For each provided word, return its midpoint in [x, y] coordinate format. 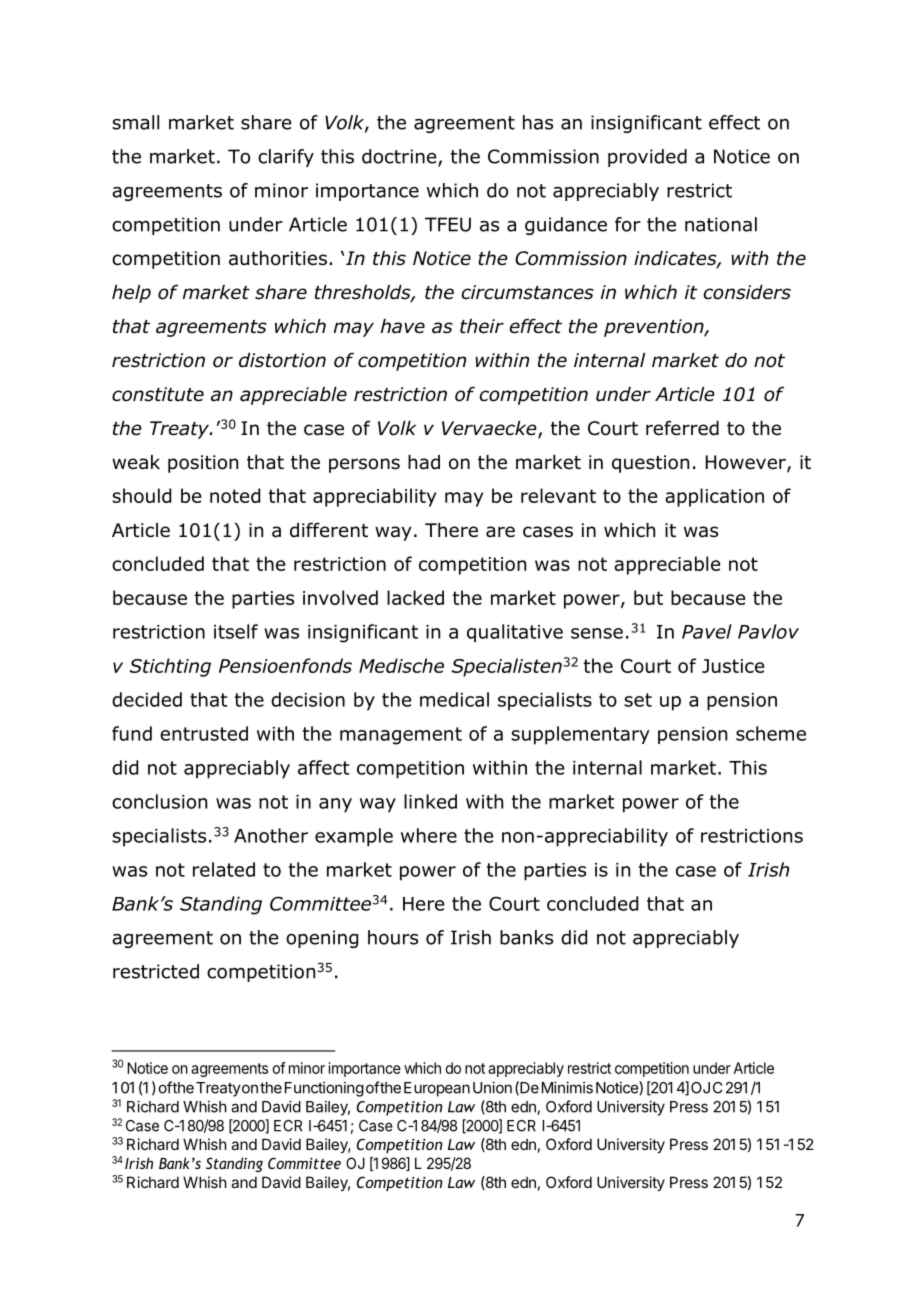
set [638, 700]
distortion [282, 360]
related [224, 869]
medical [454, 699]
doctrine [400, 157]
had [424, 462]
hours [393, 937]
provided [647, 158]
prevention [655, 328]
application [714, 497]
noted [235, 495]
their [482, 326]
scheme [771, 733]
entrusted [204, 733]
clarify [286, 158]
